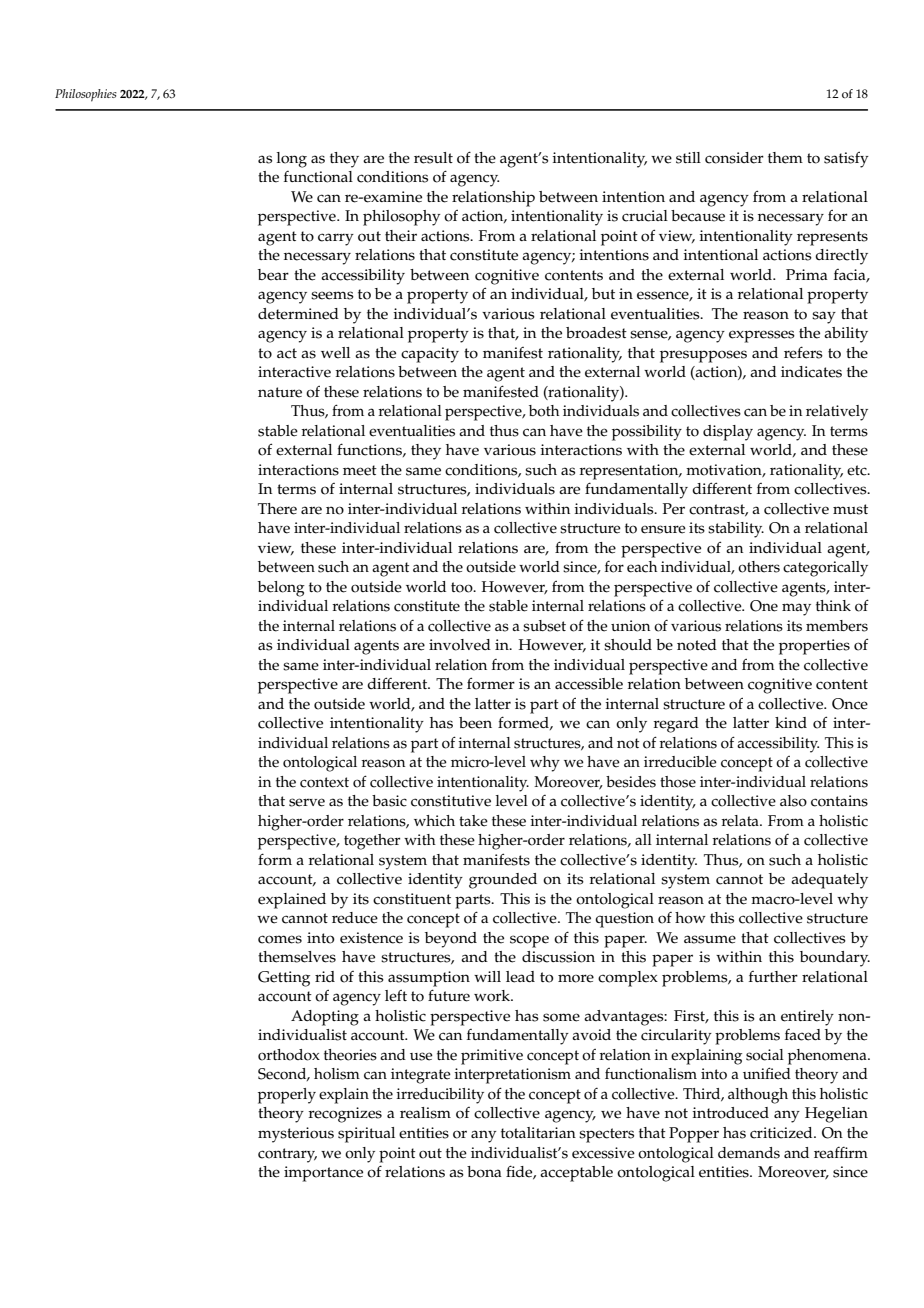 This page has width=924, height=1308. What do you see at coordinates (734, 158) in the page?
I see `consider` at bounding box center [734, 158].
